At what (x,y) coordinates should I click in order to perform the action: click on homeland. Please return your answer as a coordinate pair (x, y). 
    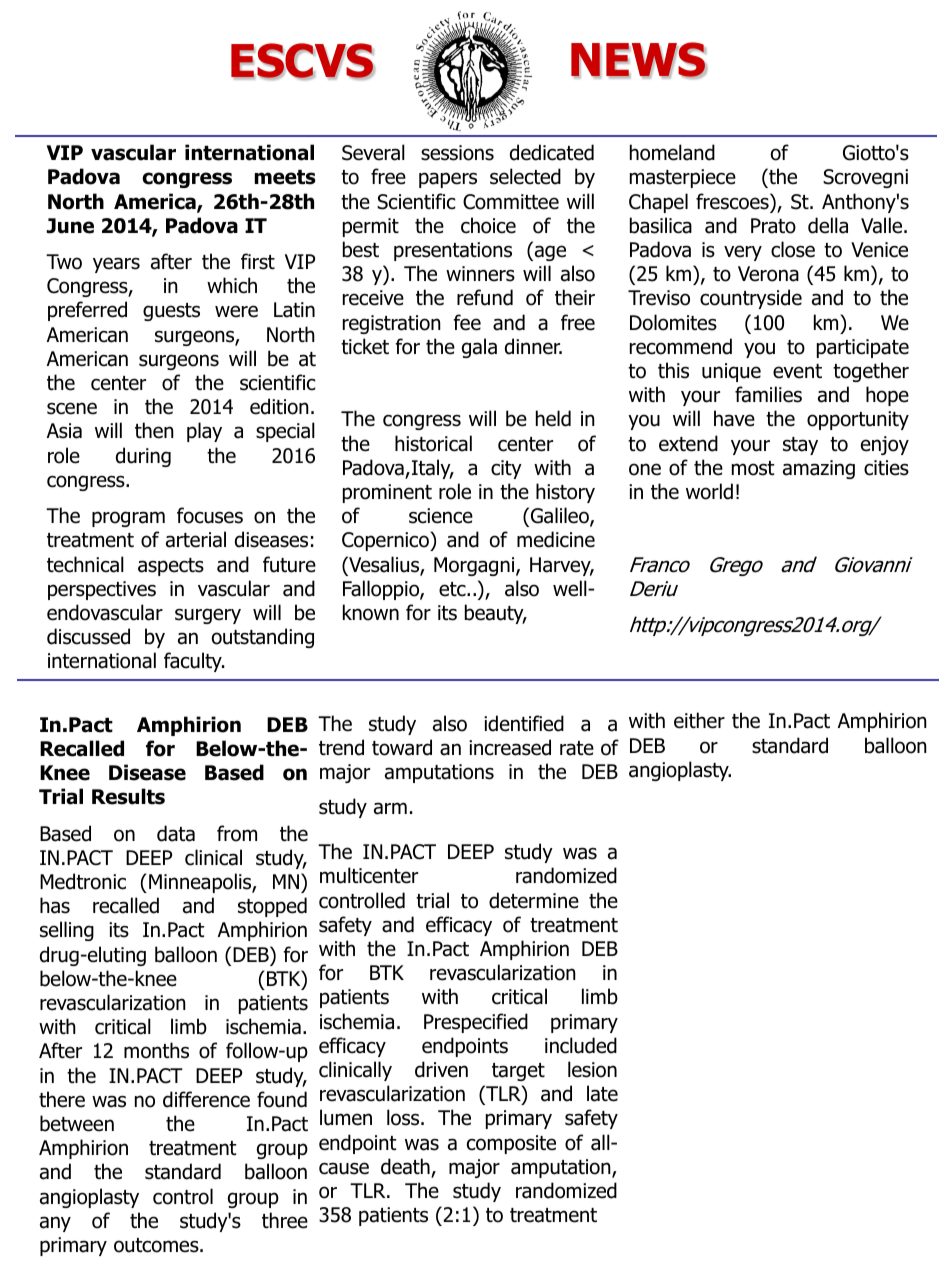
    Looking at the image, I should click on (672, 152).
